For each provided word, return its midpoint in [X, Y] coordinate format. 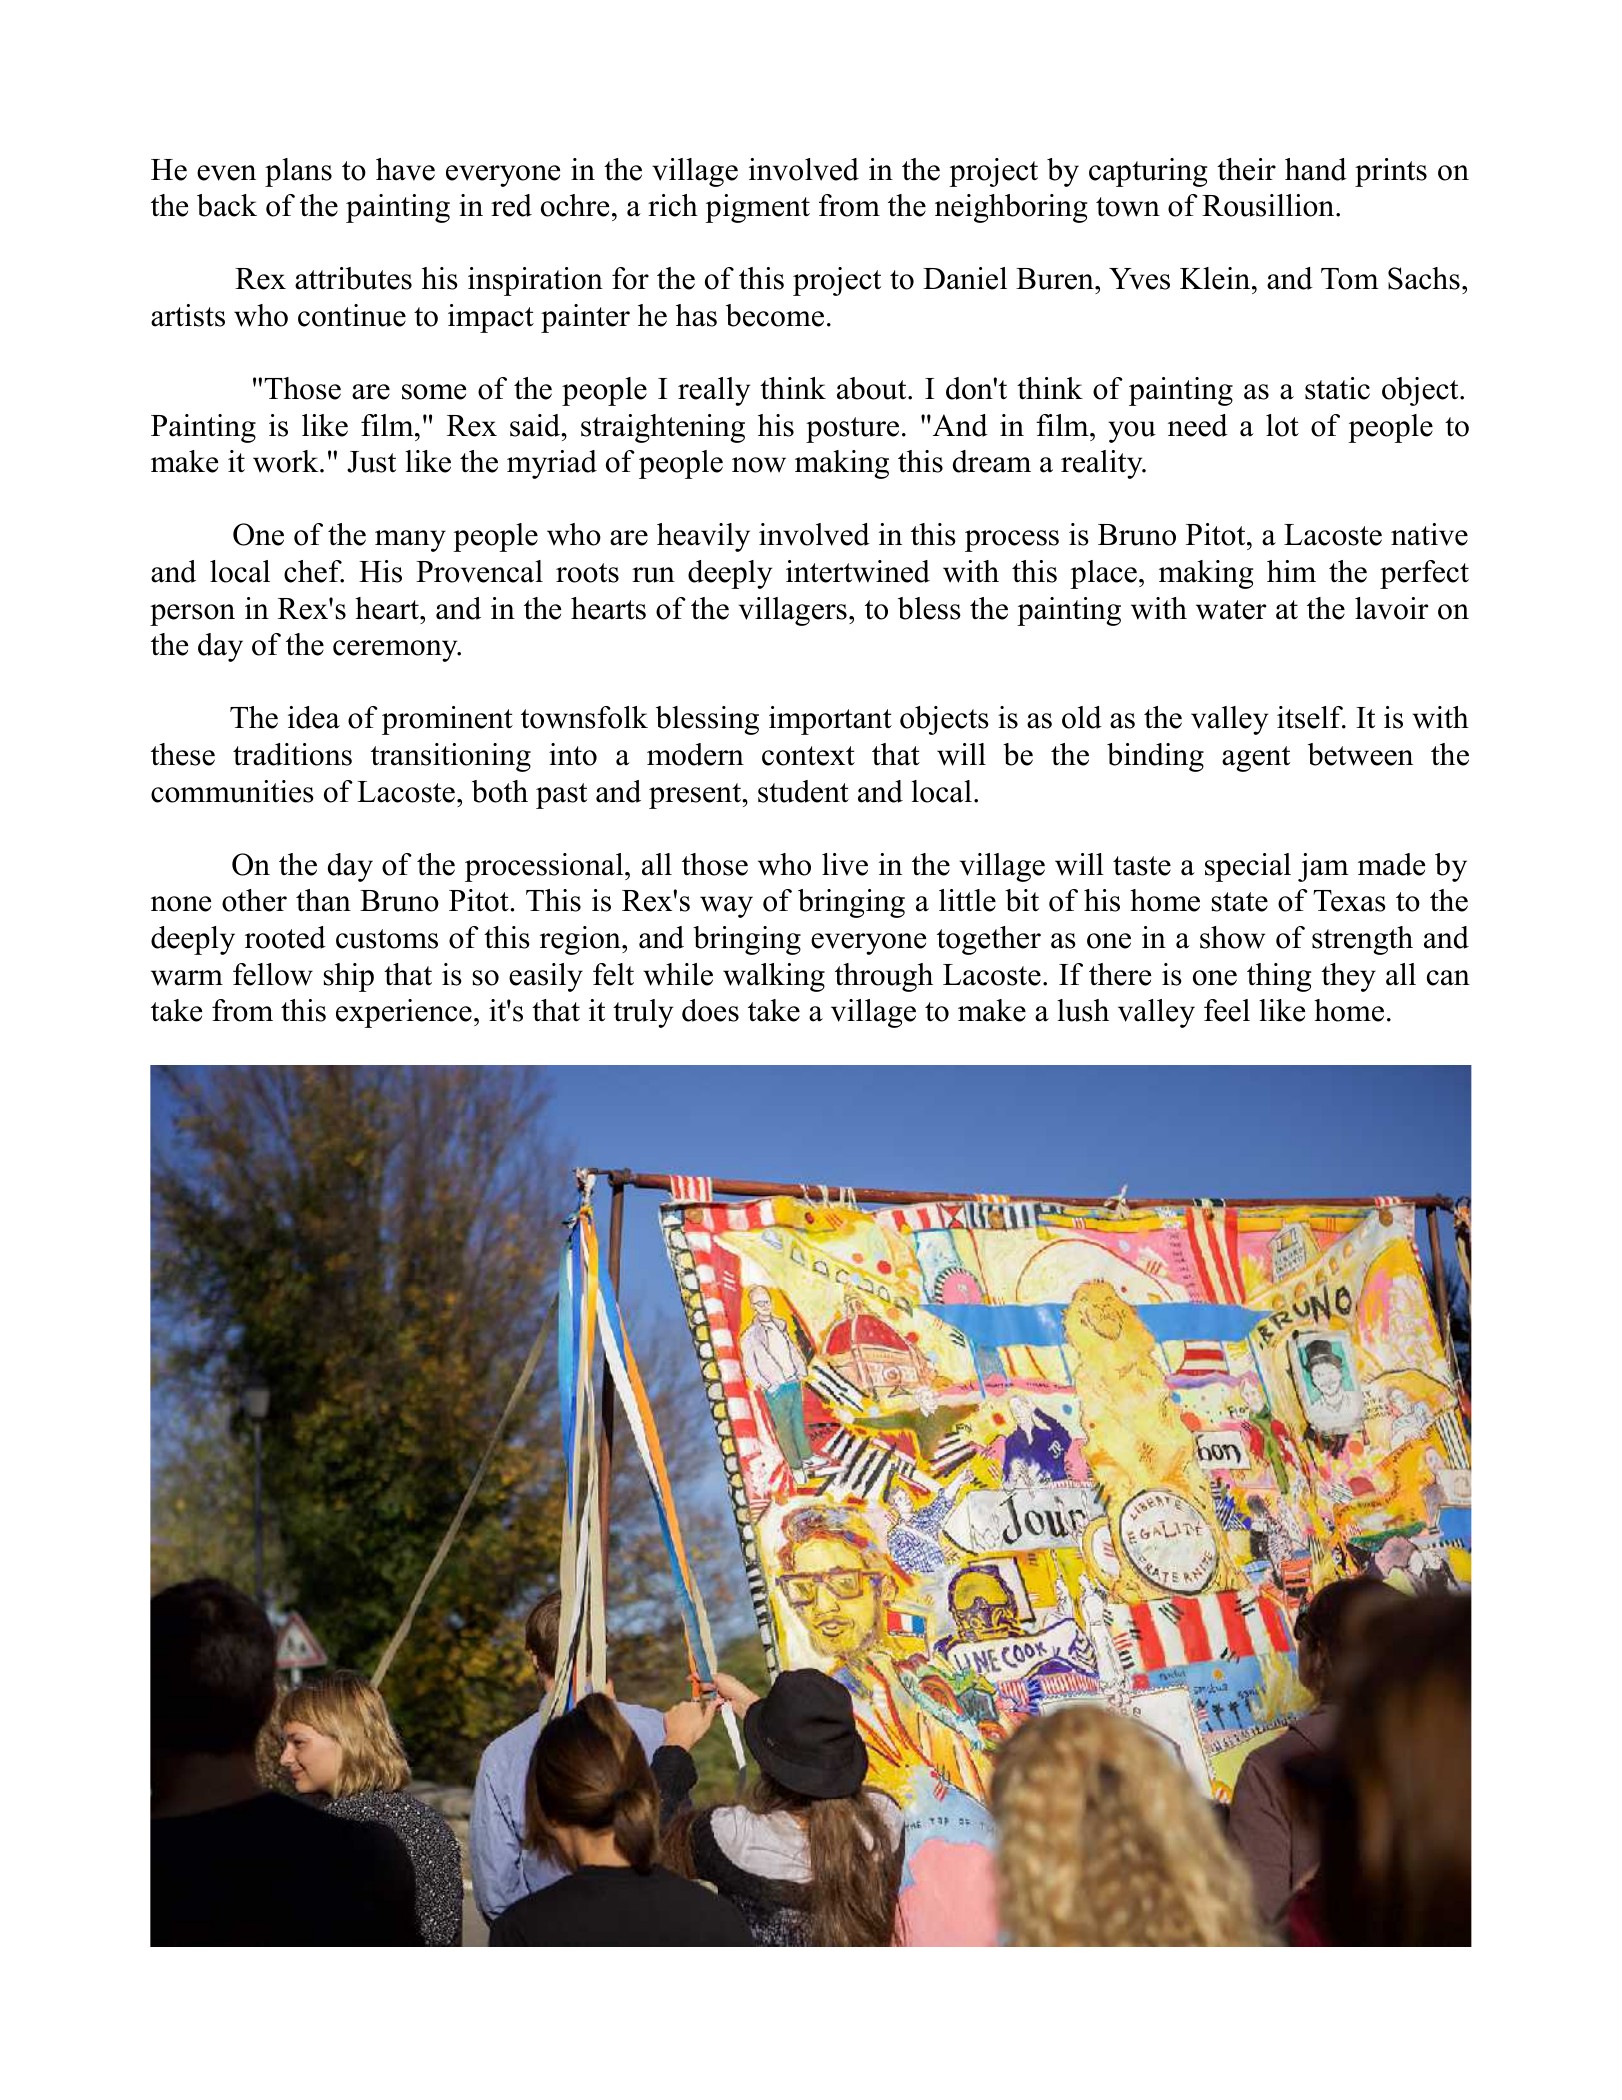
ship [349, 977]
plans [298, 172]
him [1291, 571]
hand [1316, 169]
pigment [757, 208]
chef [314, 571]
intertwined [858, 571]
